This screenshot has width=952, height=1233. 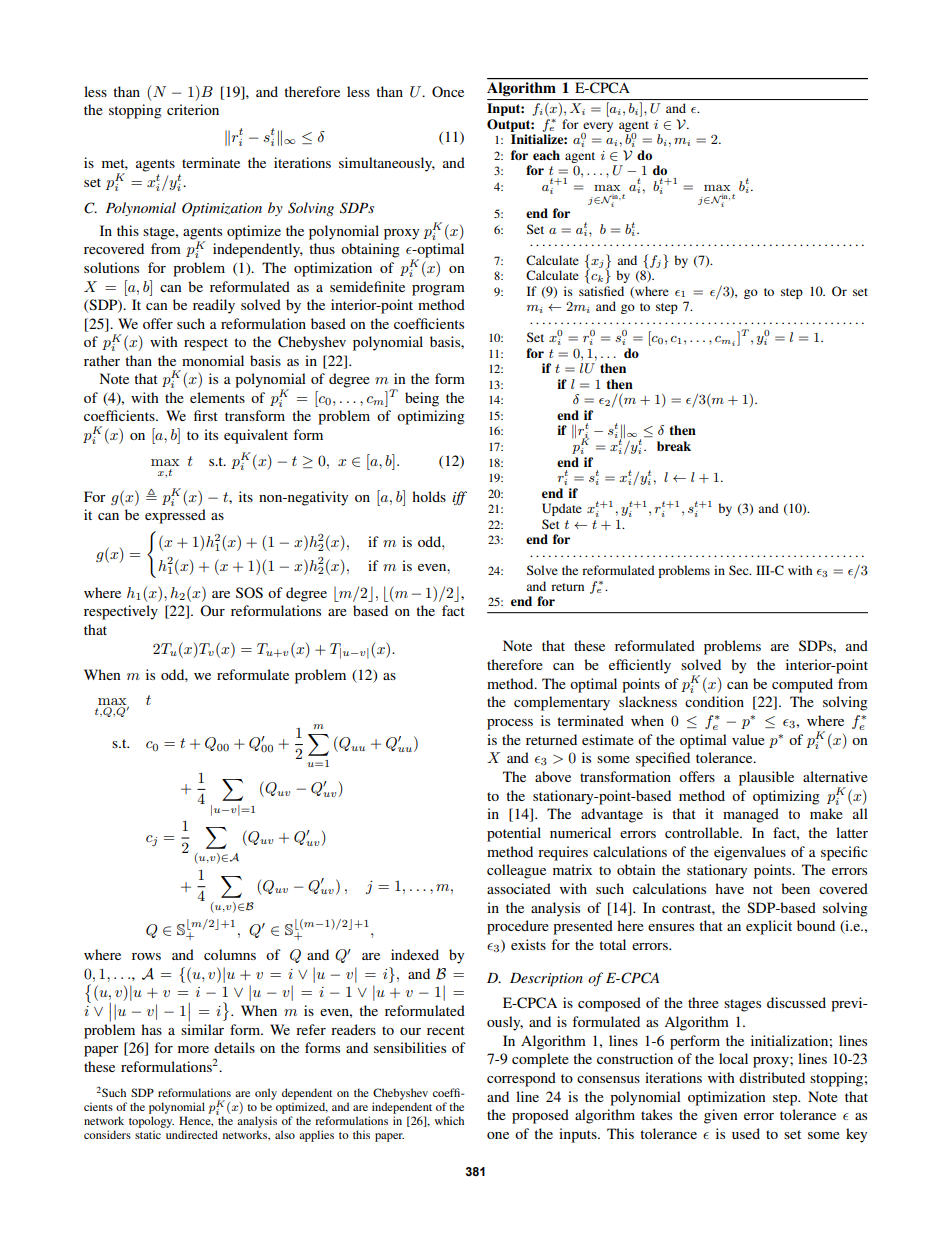 What do you see at coordinates (249, 593) in the screenshot?
I see `SOS` at bounding box center [249, 593].
